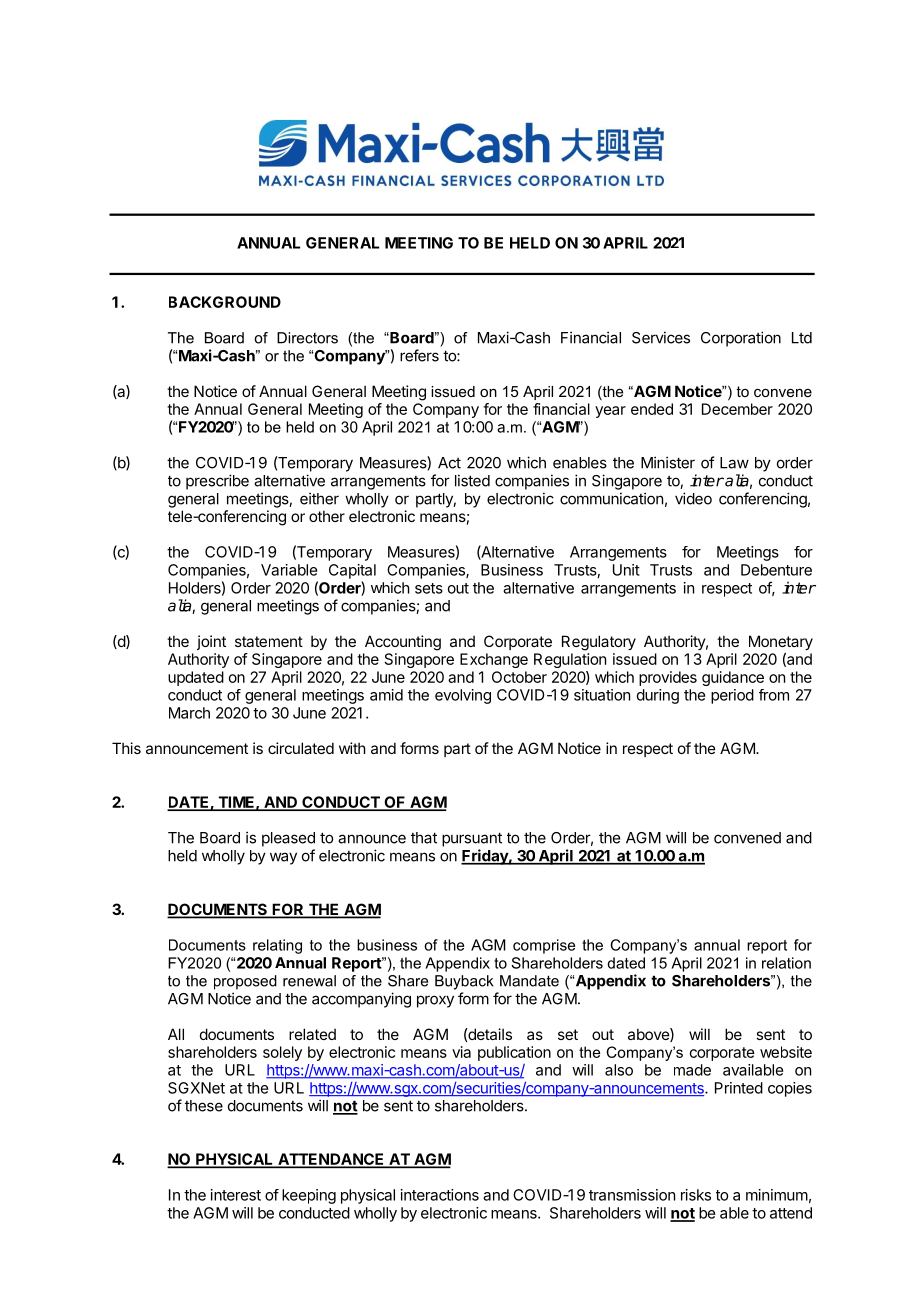 Image resolution: width=924 pixels, height=1307 pixels. I want to click on BACKGROUND, so click(225, 302).
